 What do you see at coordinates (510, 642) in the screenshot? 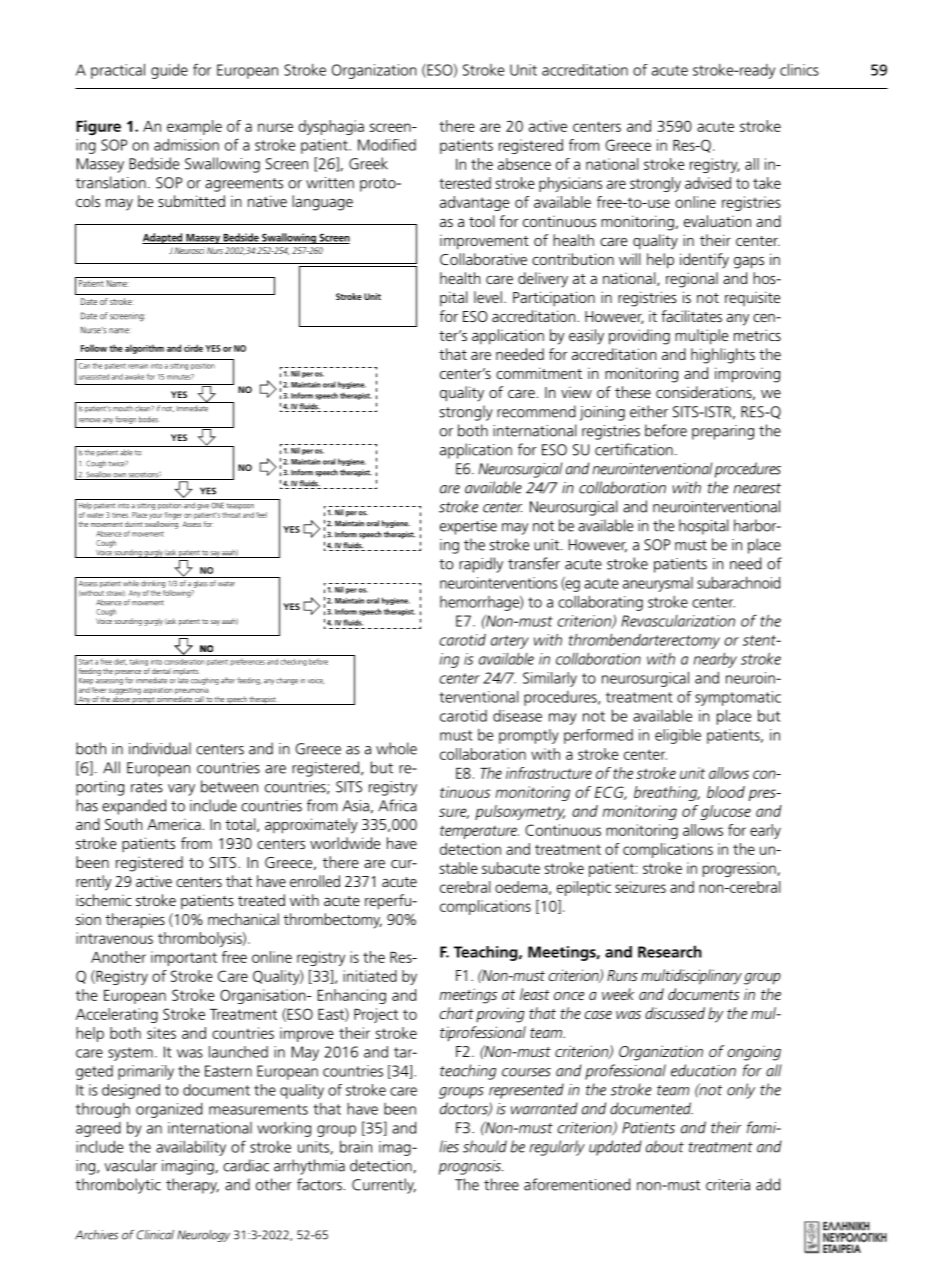
I see `artery` at bounding box center [510, 642].
